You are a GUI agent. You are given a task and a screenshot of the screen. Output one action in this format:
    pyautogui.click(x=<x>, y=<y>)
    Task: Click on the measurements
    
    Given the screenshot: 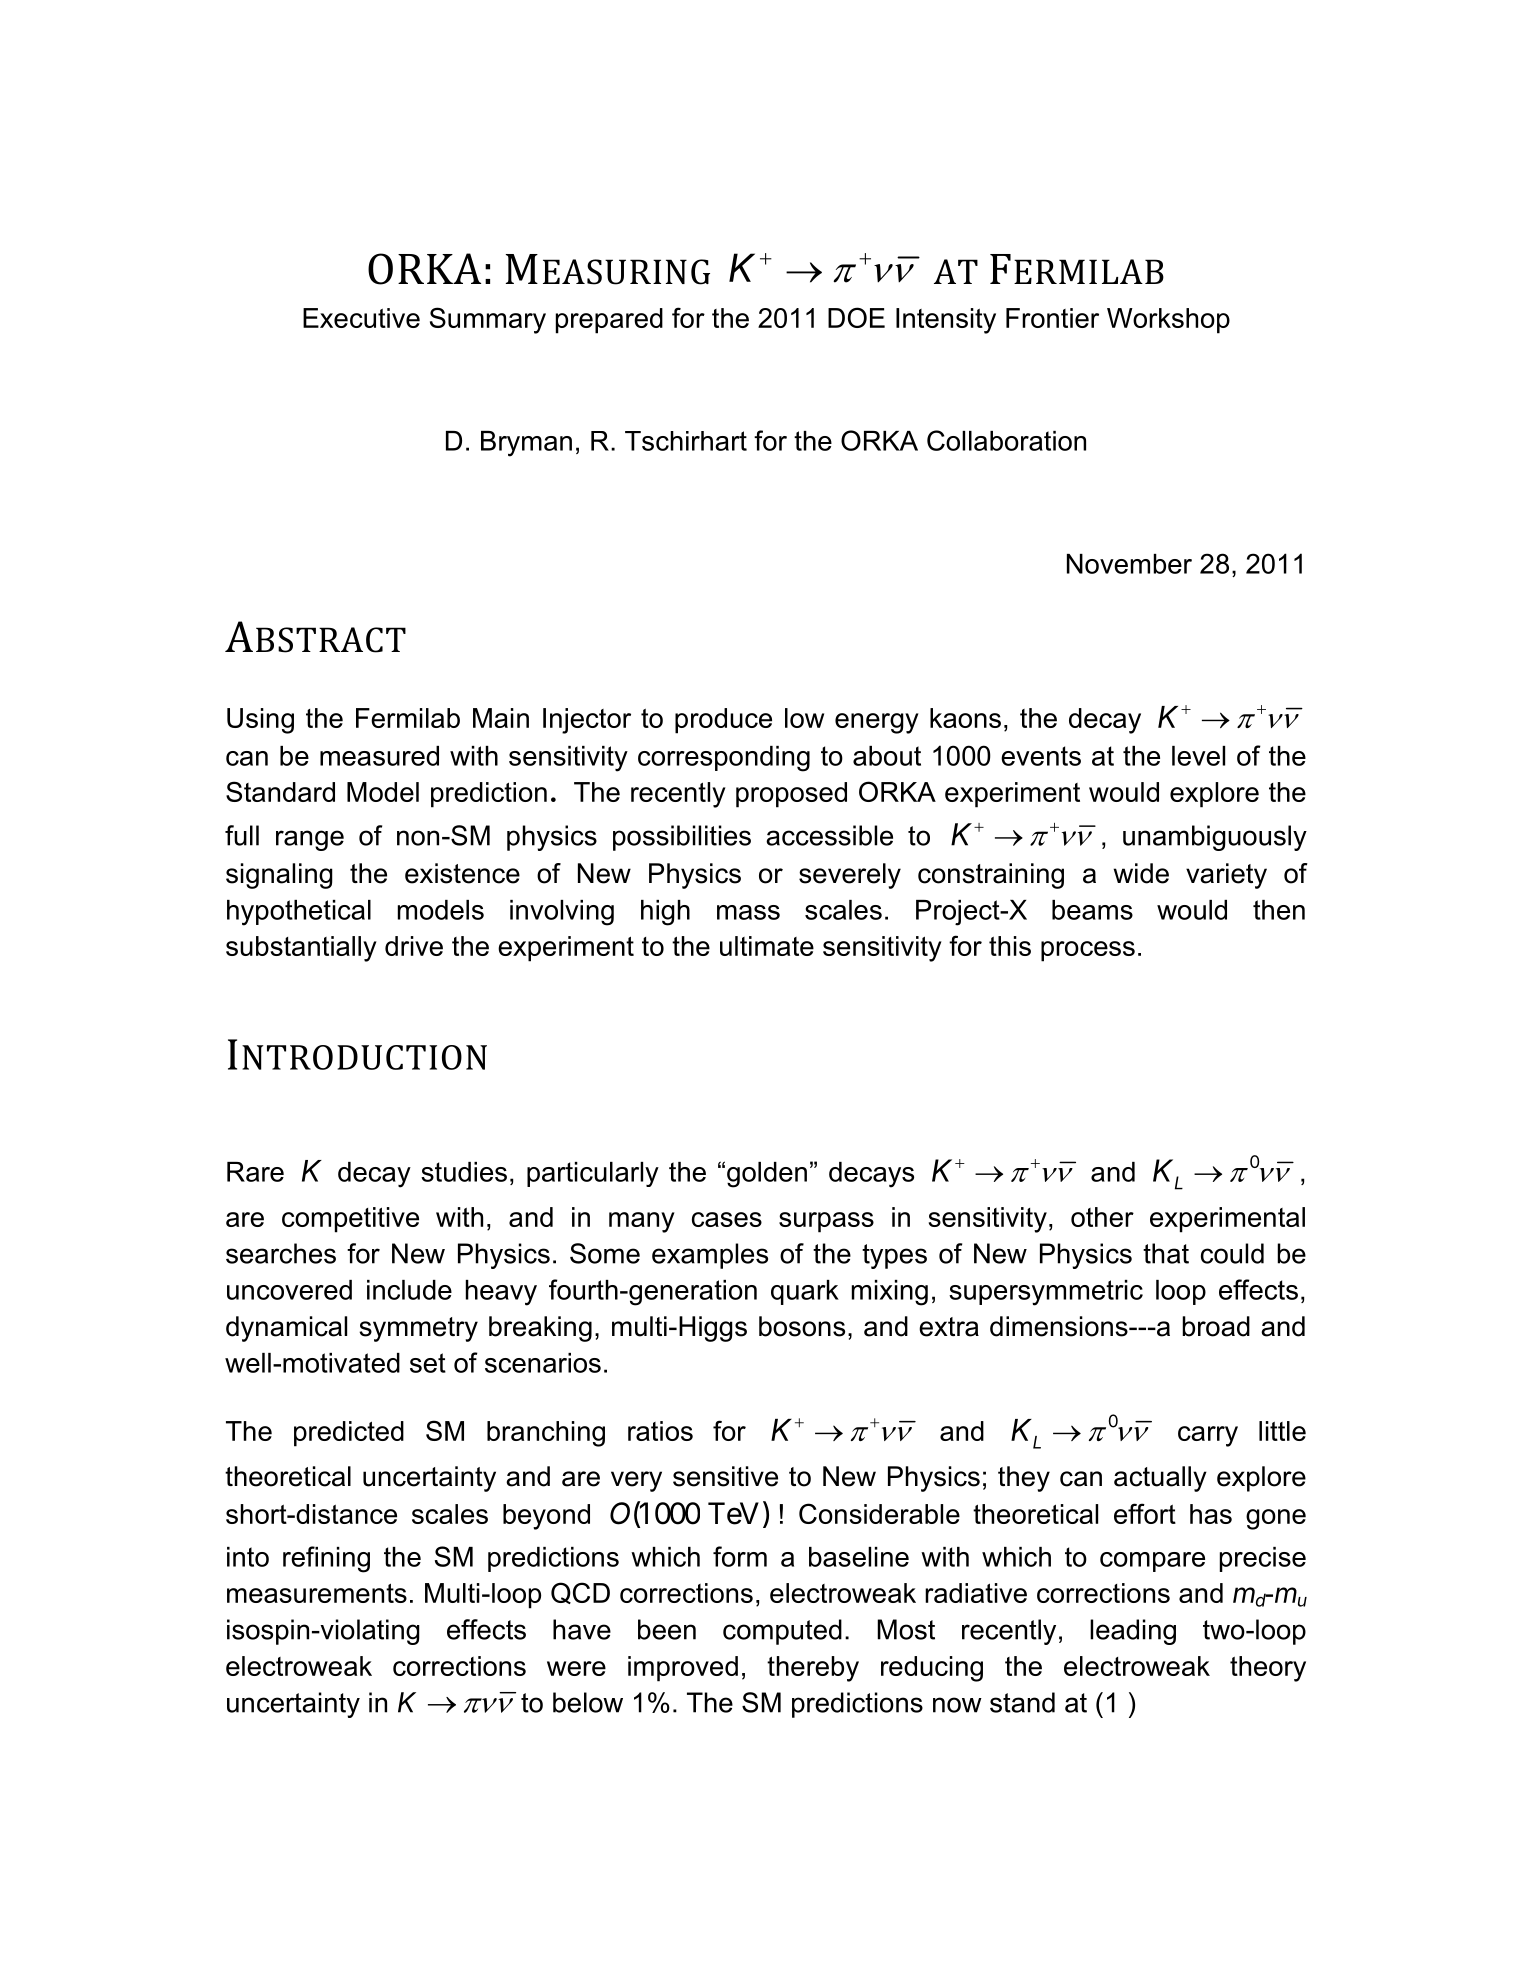 What is the action you would take?
    pyautogui.click(x=317, y=1593)
